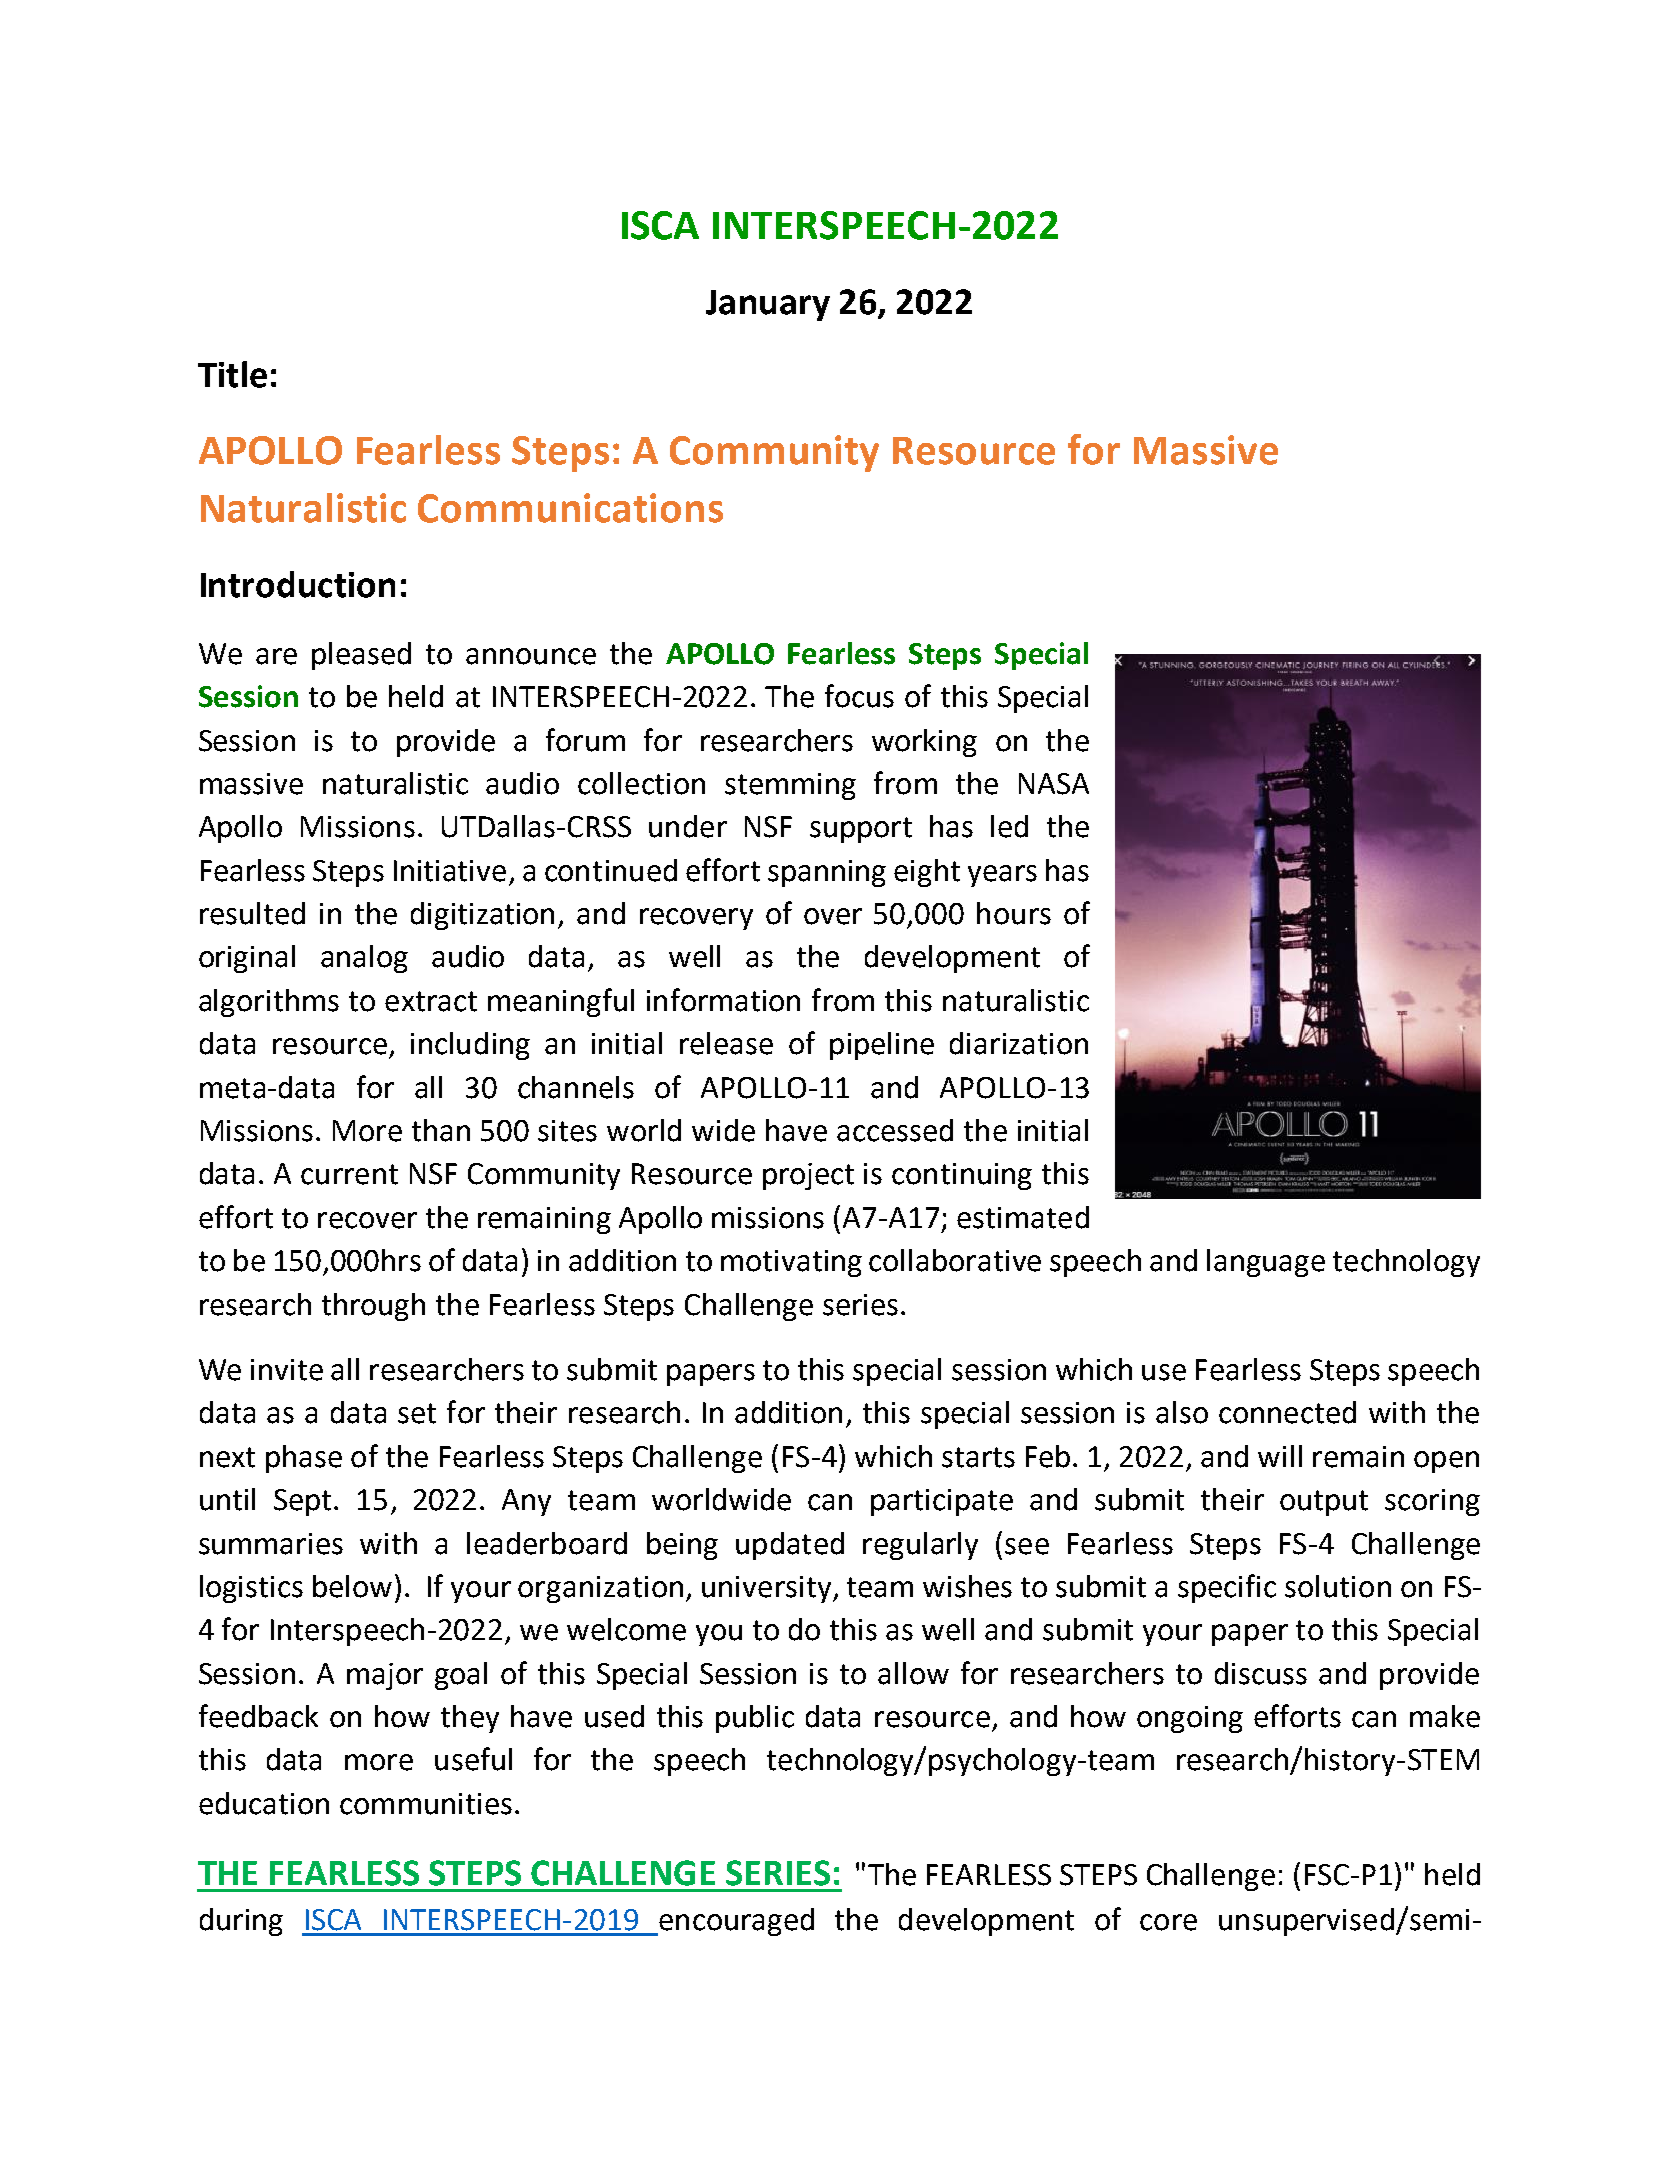 The height and width of the screenshot is (2173, 1679). Describe the element at coordinates (735, 1922) in the screenshot. I see `encouraged` at that location.
